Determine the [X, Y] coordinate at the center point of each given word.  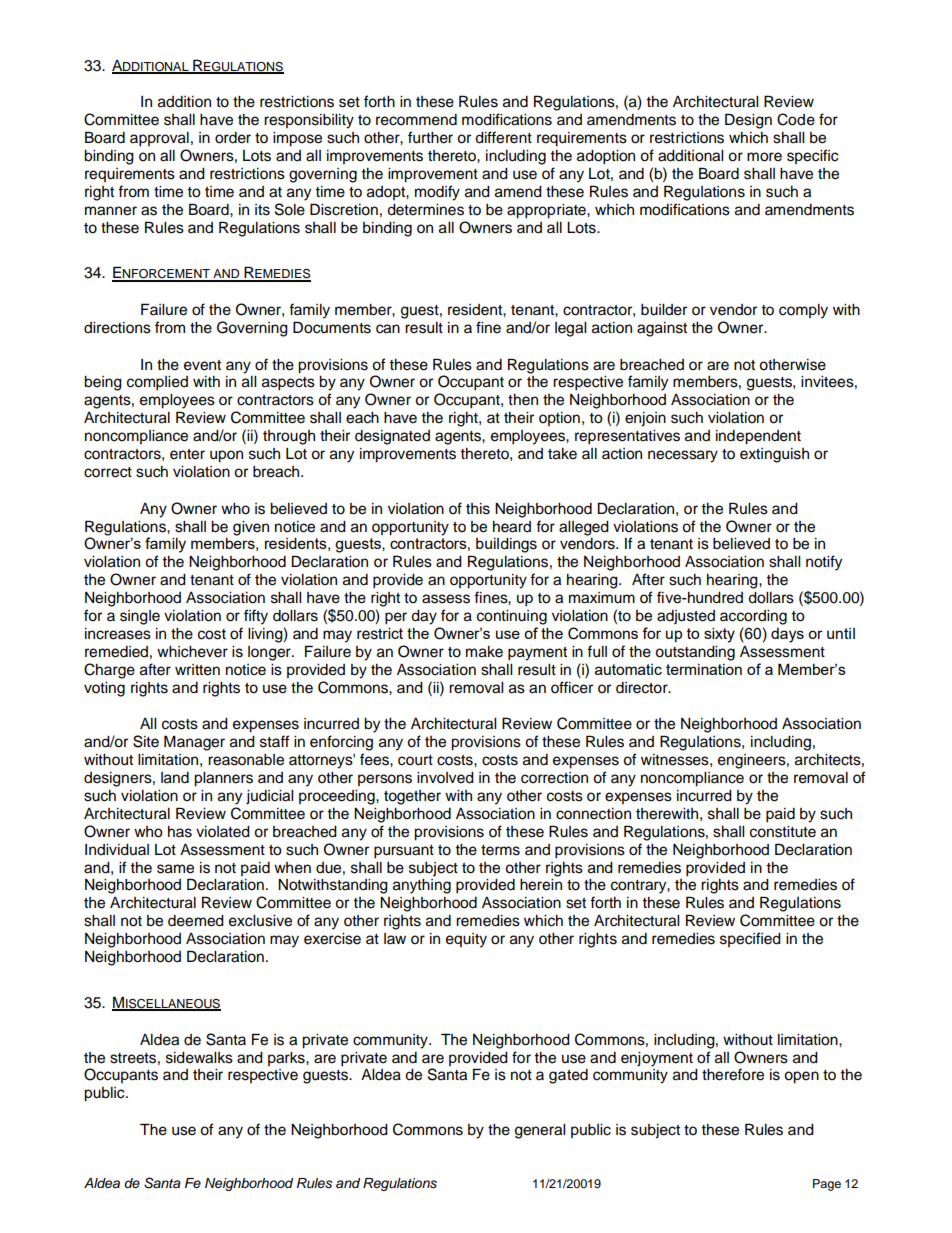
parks [287, 1059]
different [503, 137]
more [764, 157]
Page [827, 1185]
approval [159, 139]
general [540, 1131]
